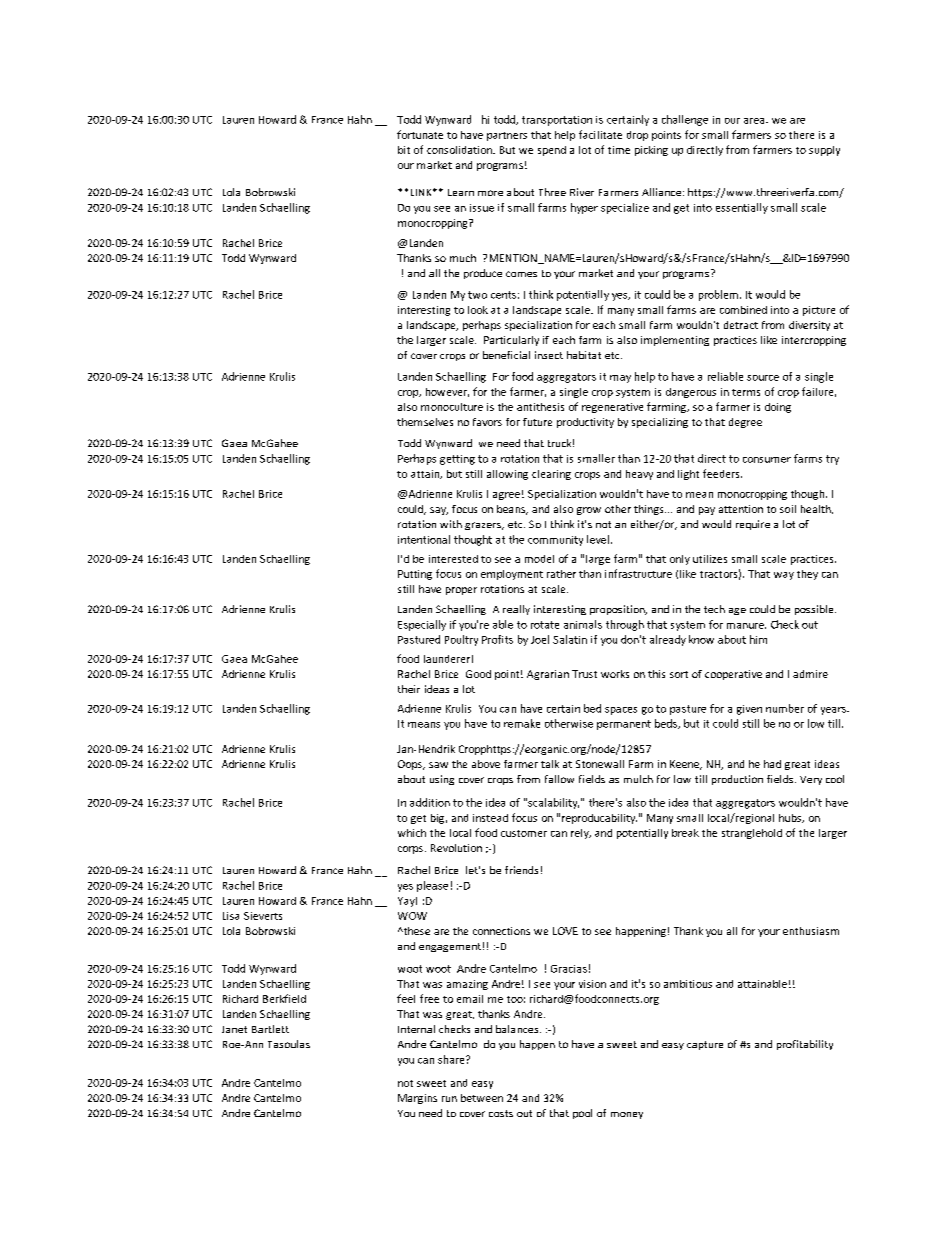  I want to click on area, so click(755, 121).
